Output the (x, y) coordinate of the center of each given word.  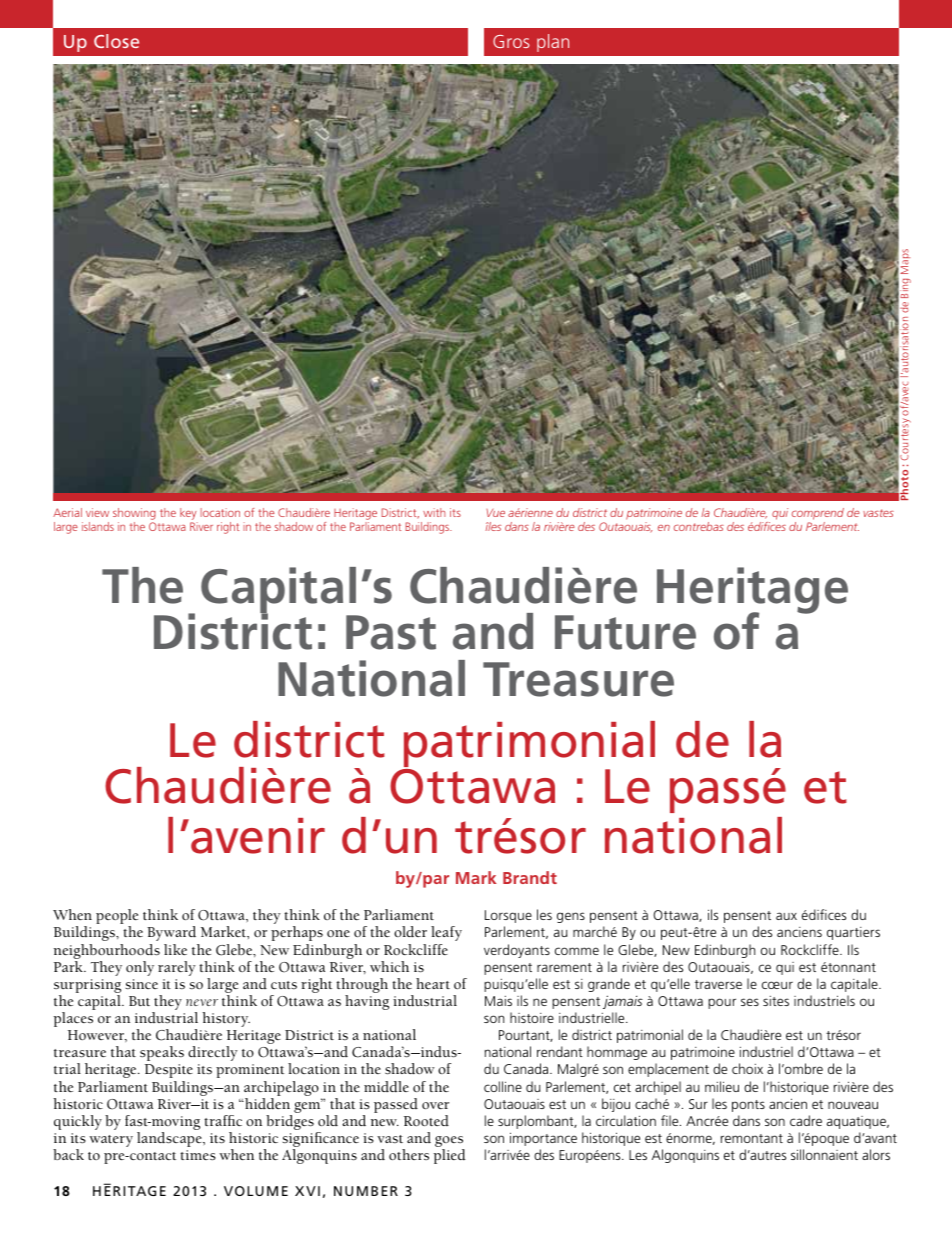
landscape (170, 1139)
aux (786, 916)
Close (116, 41)
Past (391, 632)
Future (625, 632)
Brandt (530, 877)
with (434, 512)
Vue (495, 513)
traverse (718, 984)
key (189, 515)
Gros (511, 41)
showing (134, 515)
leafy (446, 933)
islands (98, 526)
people (117, 918)
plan (553, 43)
